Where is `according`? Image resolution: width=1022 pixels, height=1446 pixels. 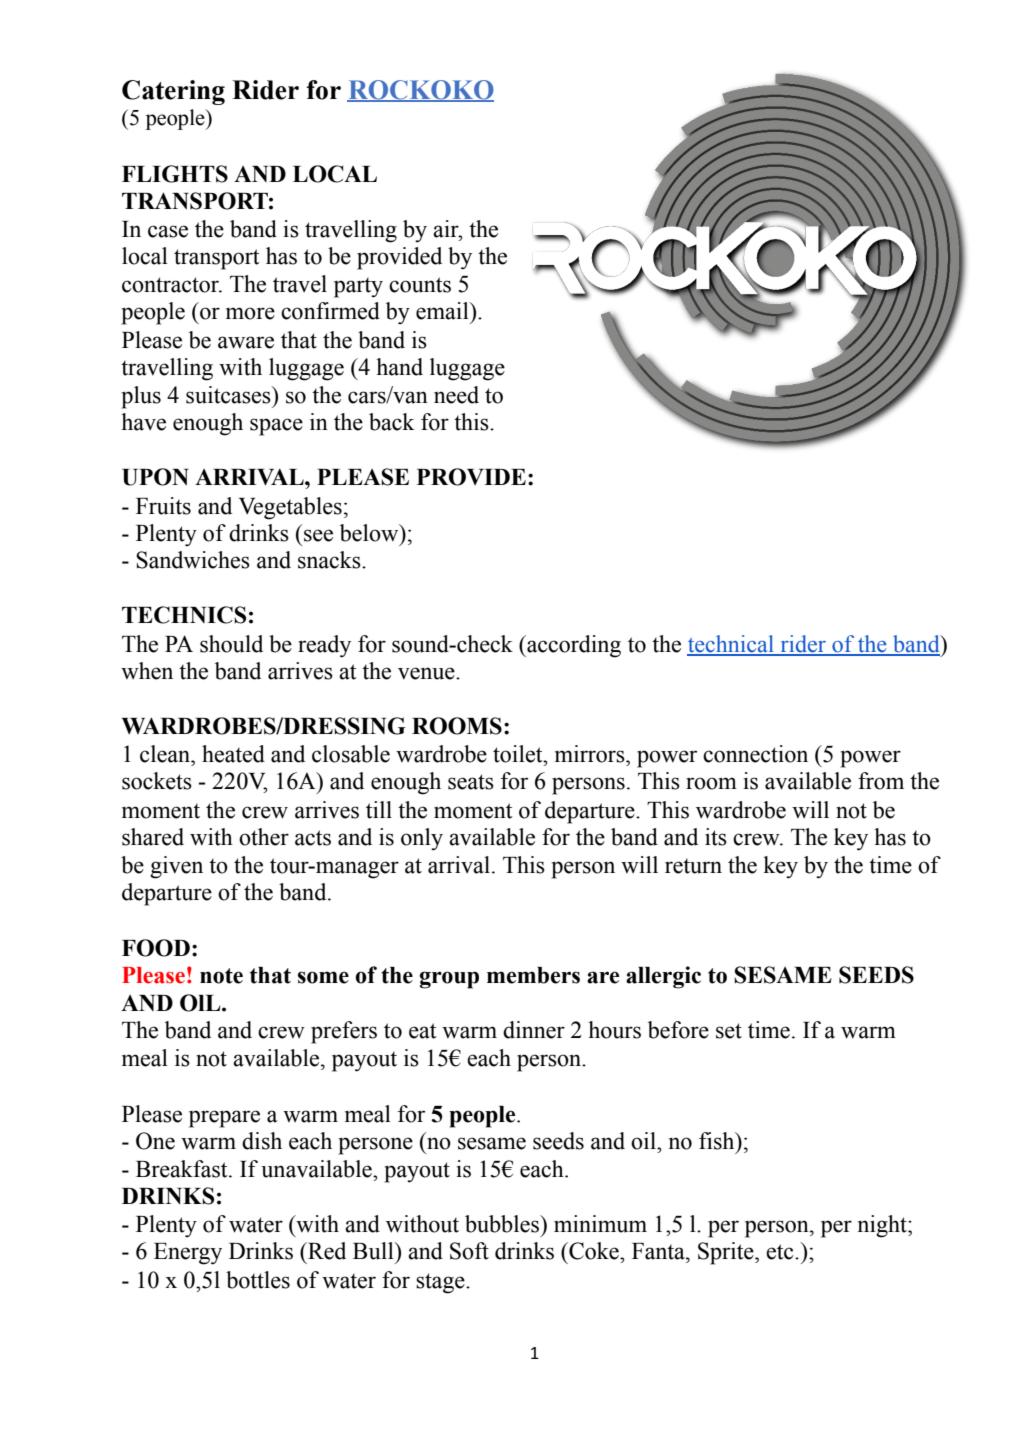
according is located at coordinates (573, 646).
